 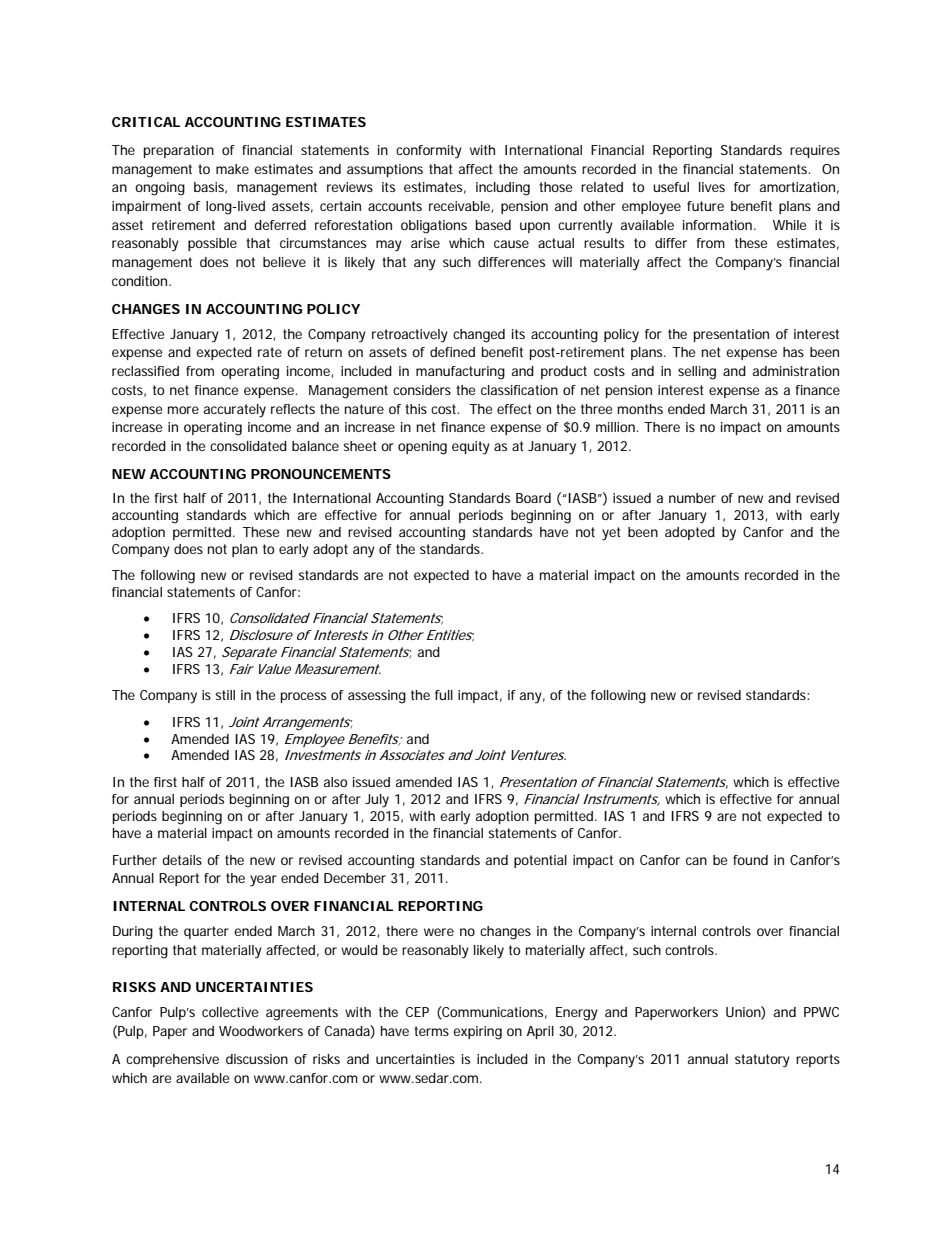 I want to click on still, so click(x=225, y=695).
